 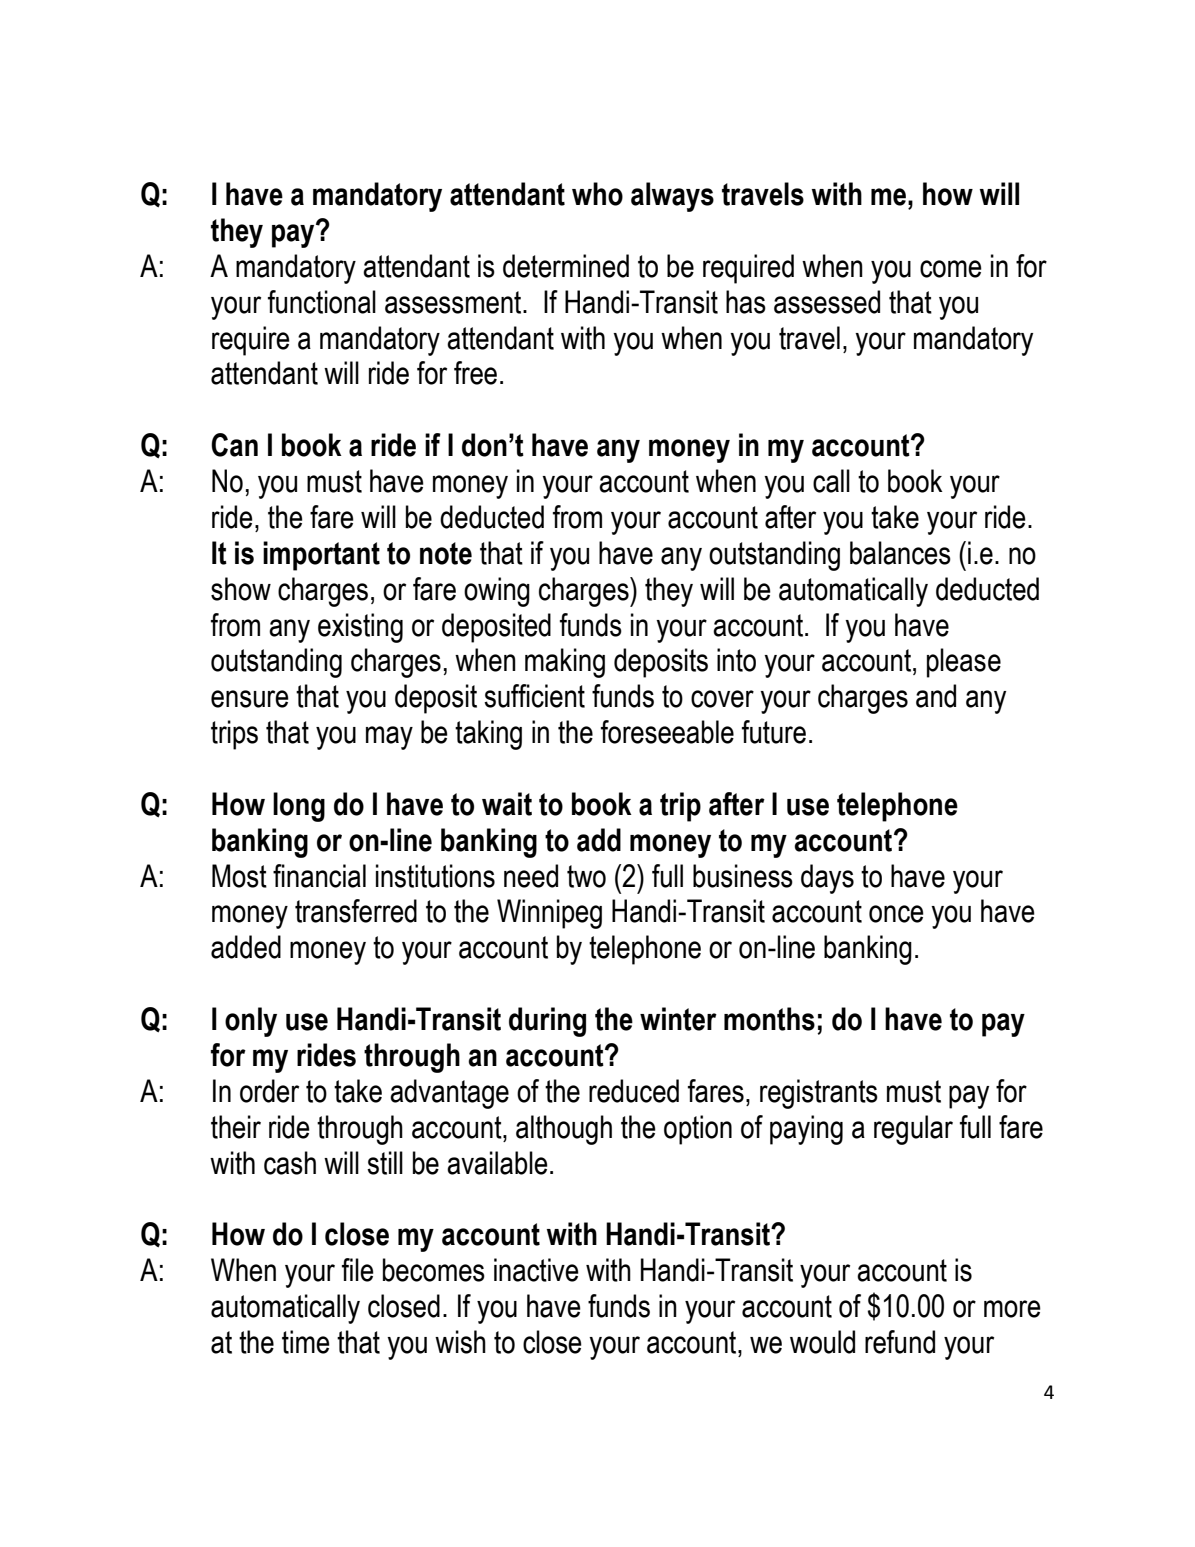 What do you see at coordinates (896, 914) in the screenshot?
I see `once` at bounding box center [896, 914].
